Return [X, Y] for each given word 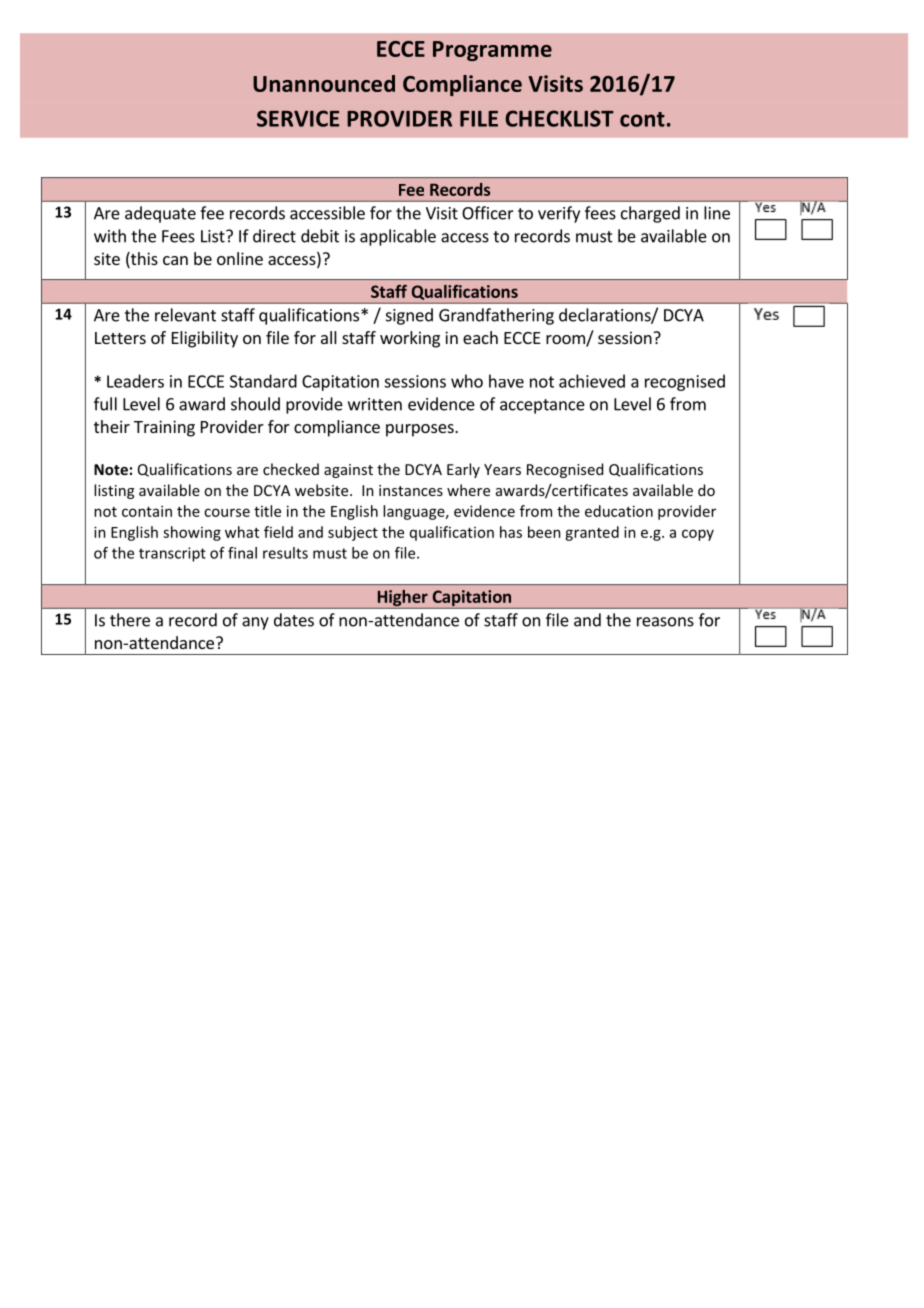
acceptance [542, 406]
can [175, 260]
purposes [421, 430]
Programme [492, 51]
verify [559, 214]
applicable [398, 237]
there [130, 620]
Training [164, 428]
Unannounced [324, 83]
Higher [402, 599]
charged [650, 214]
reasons [665, 622]
